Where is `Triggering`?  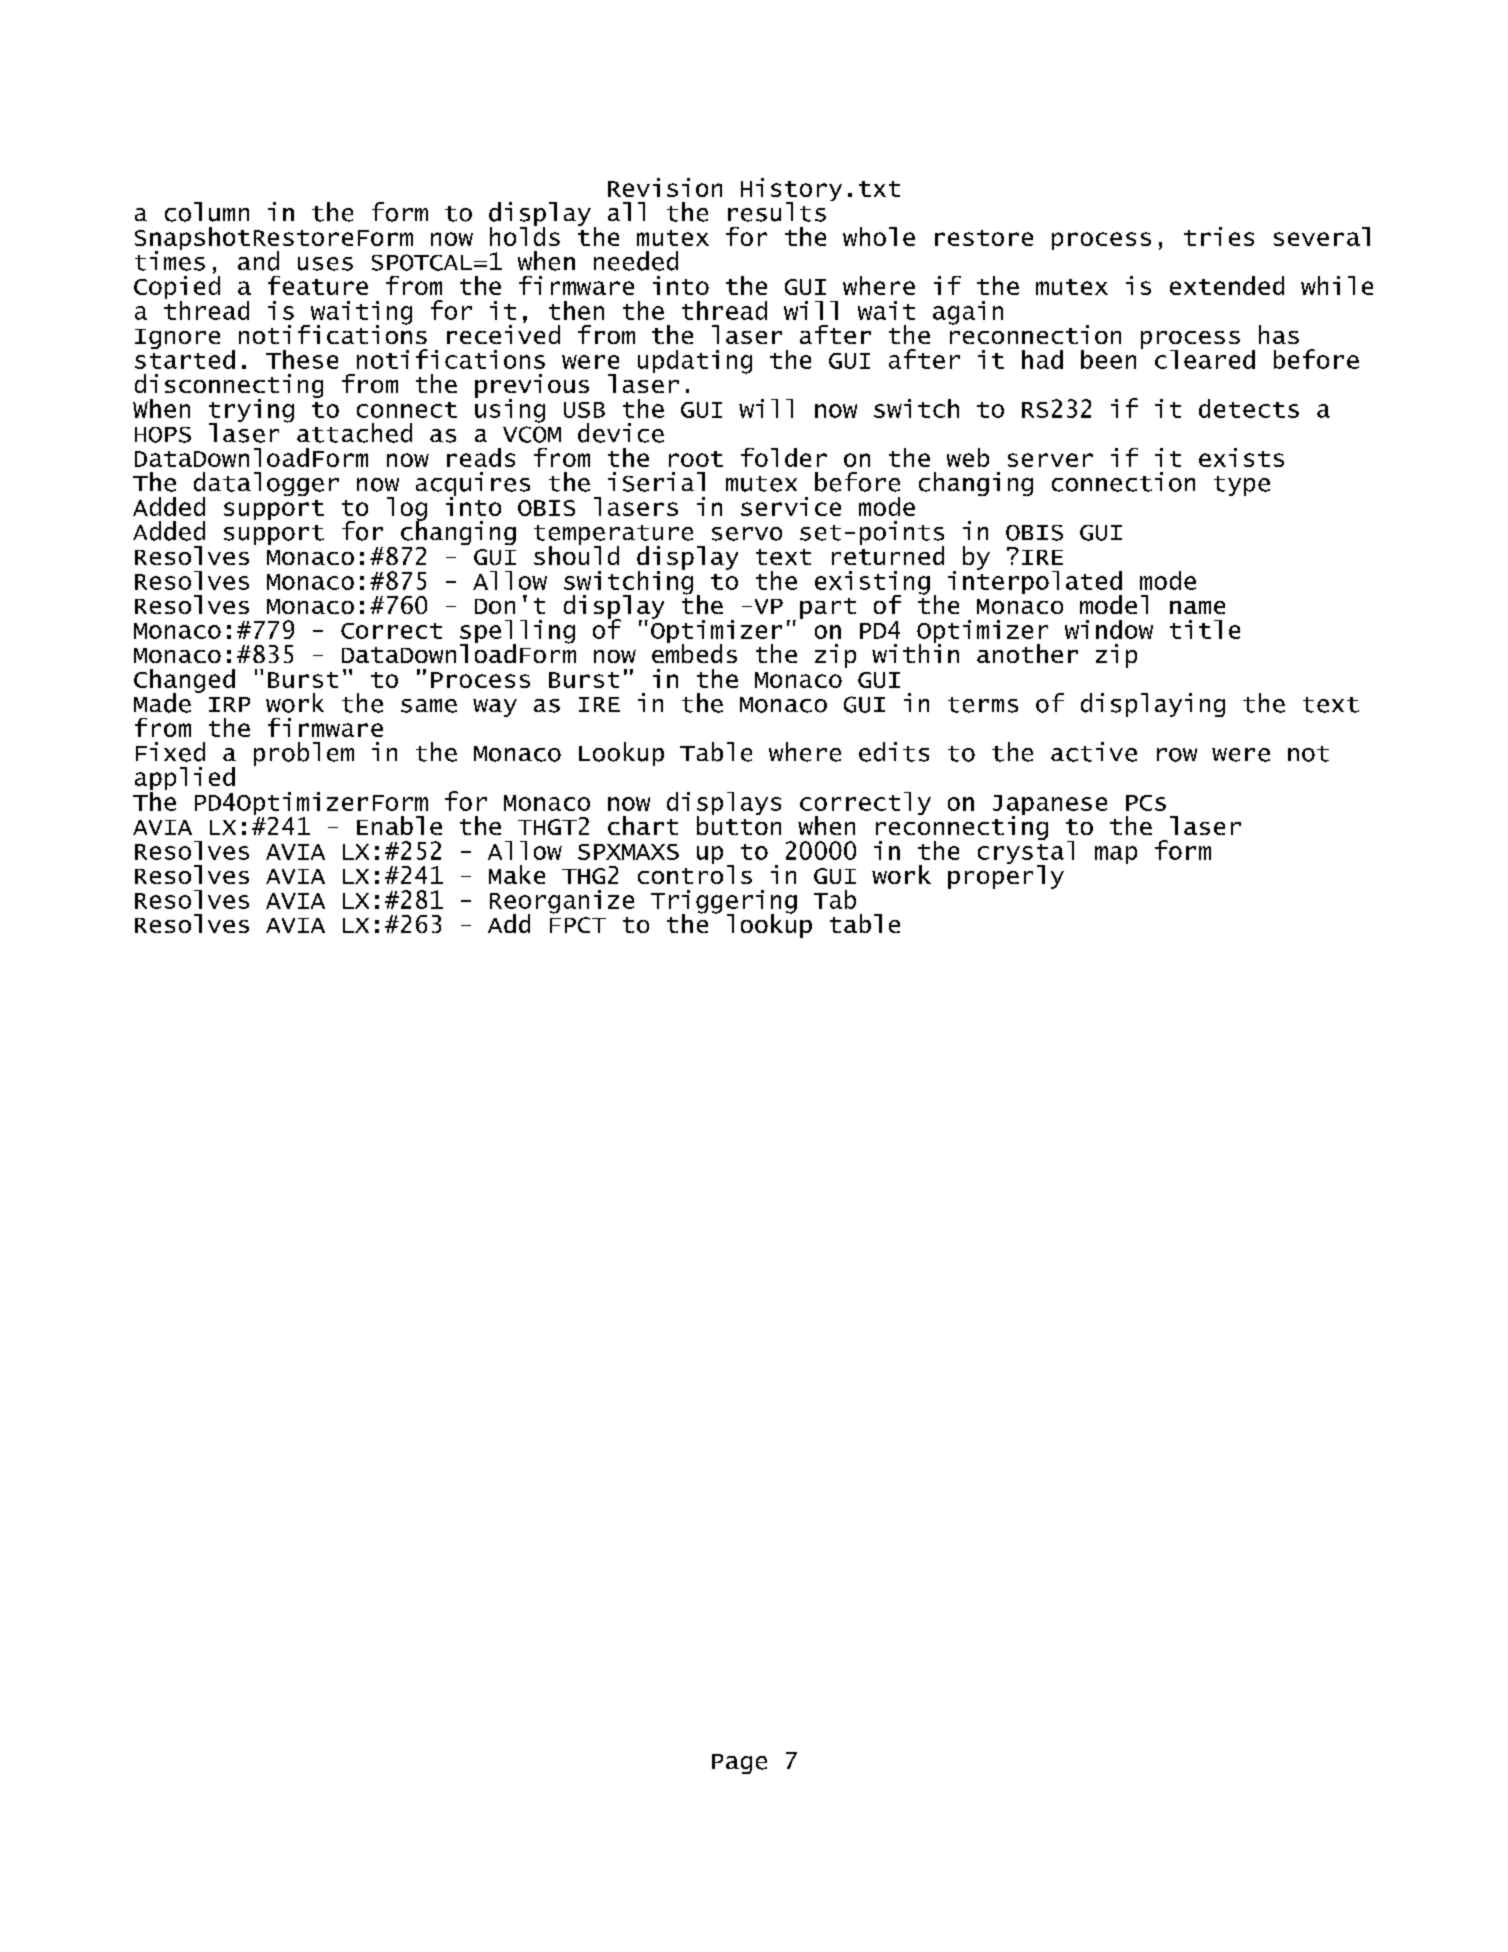 Triggering is located at coordinates (724, 903).
